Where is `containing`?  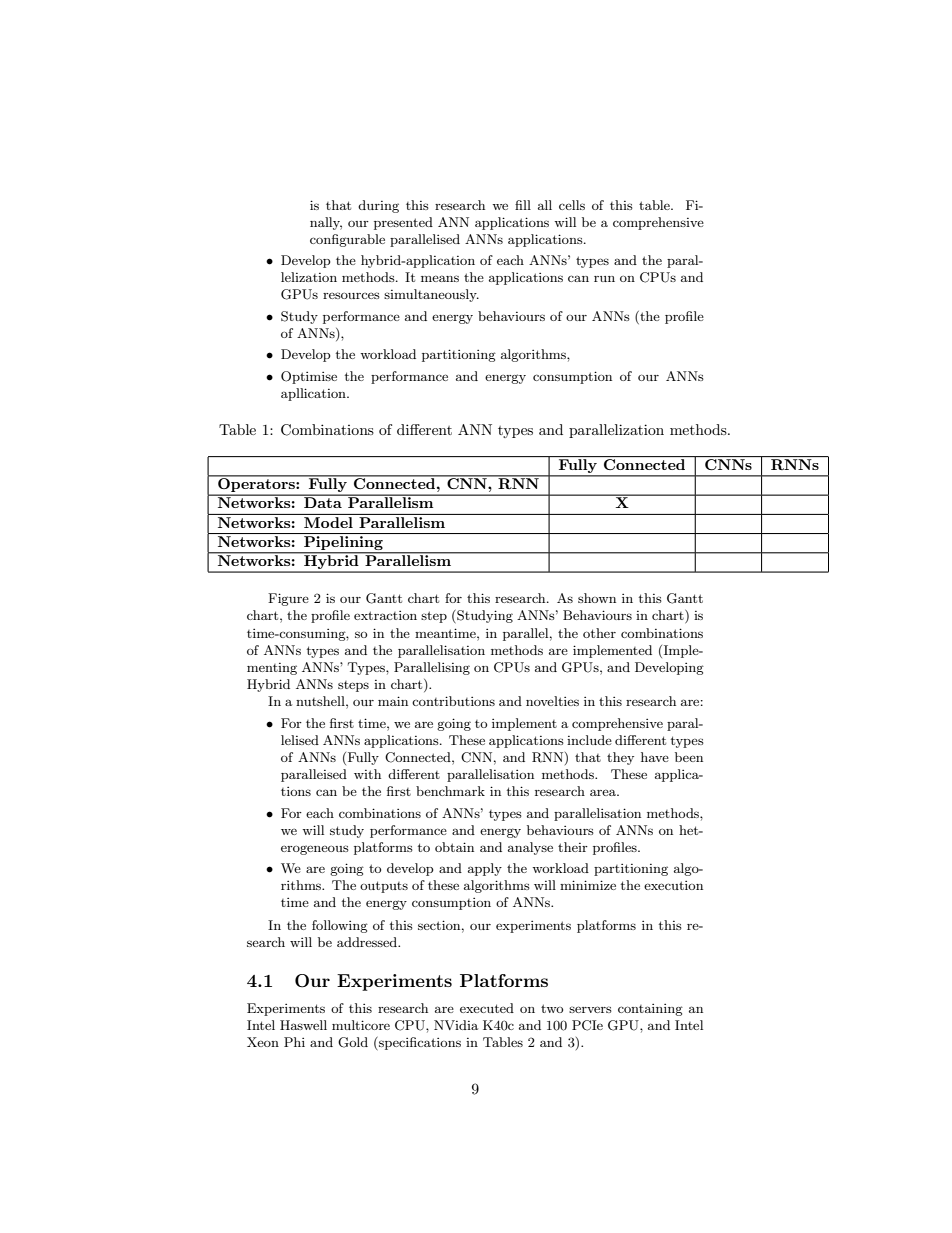
containing is located at coordinates (650, 1010).
